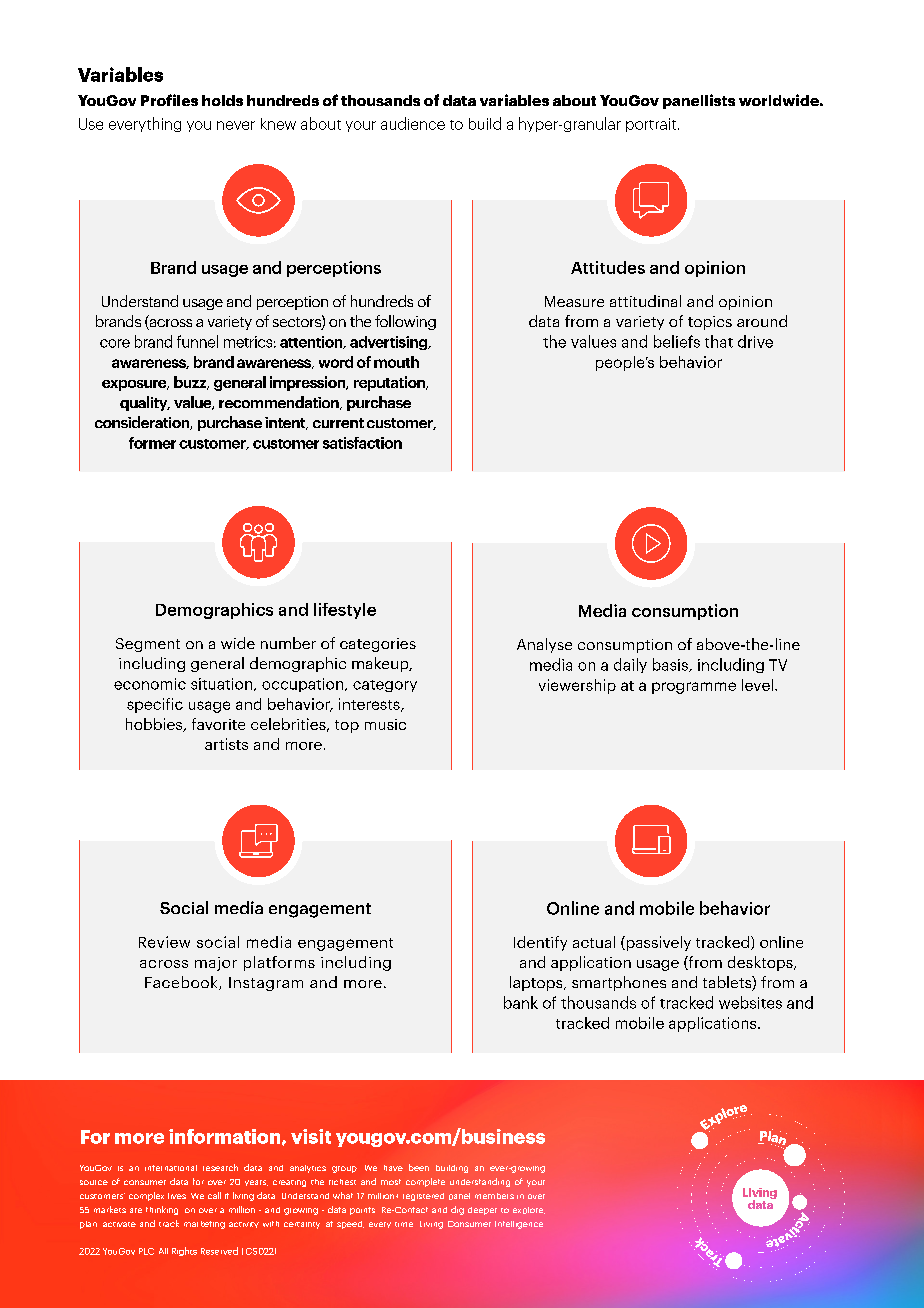 This page has height=1308, width=924. What do you see at coordinates (677, 341) in the page?
I see `beliefs` at bounding box center [677, 341].
